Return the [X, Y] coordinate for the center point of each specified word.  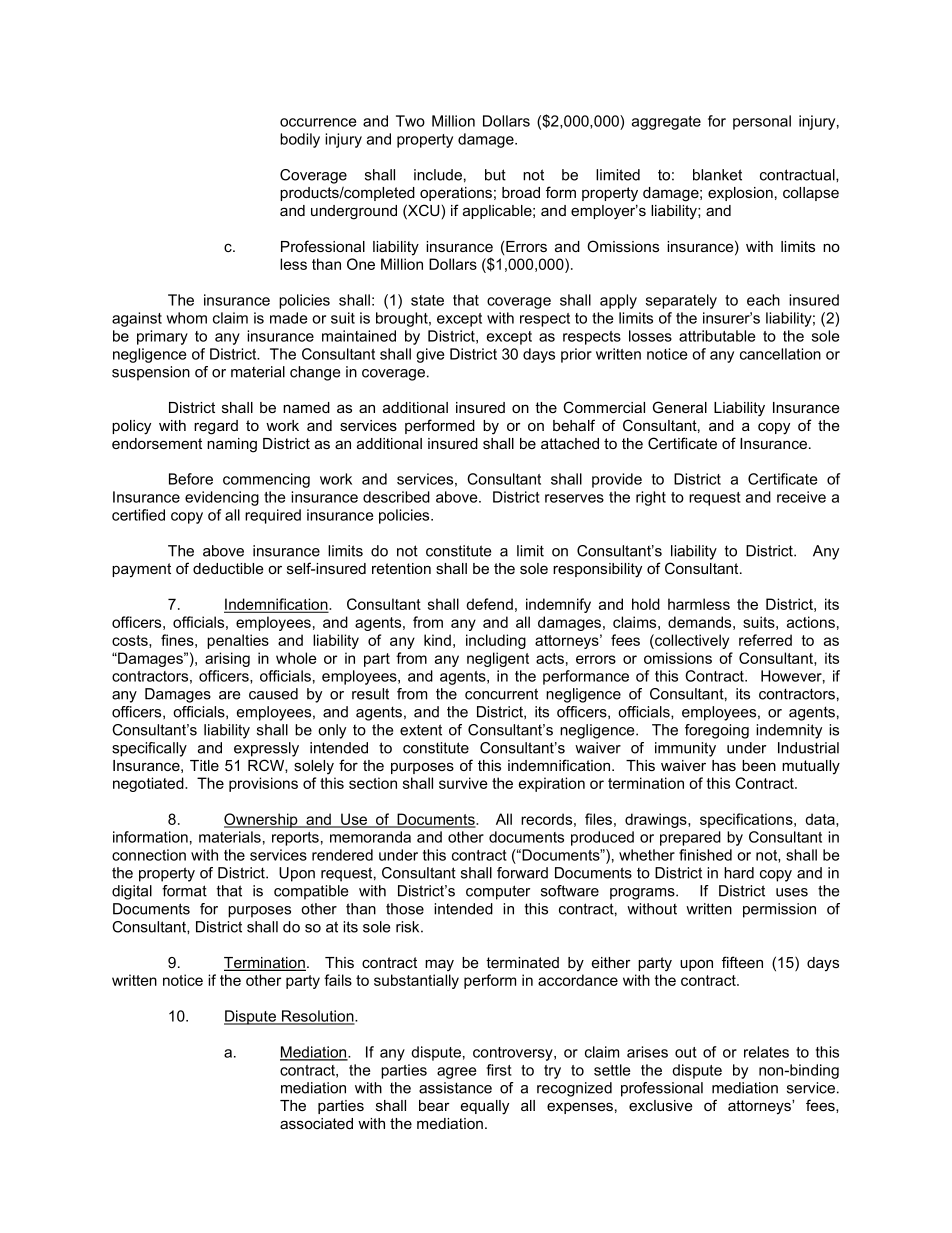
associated [316, 1123]
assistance [455, 1088]
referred [765, 640]
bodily [300, 140]
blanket [717, 175]
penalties [238, 641]
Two [410, 121]
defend [489, 604]
